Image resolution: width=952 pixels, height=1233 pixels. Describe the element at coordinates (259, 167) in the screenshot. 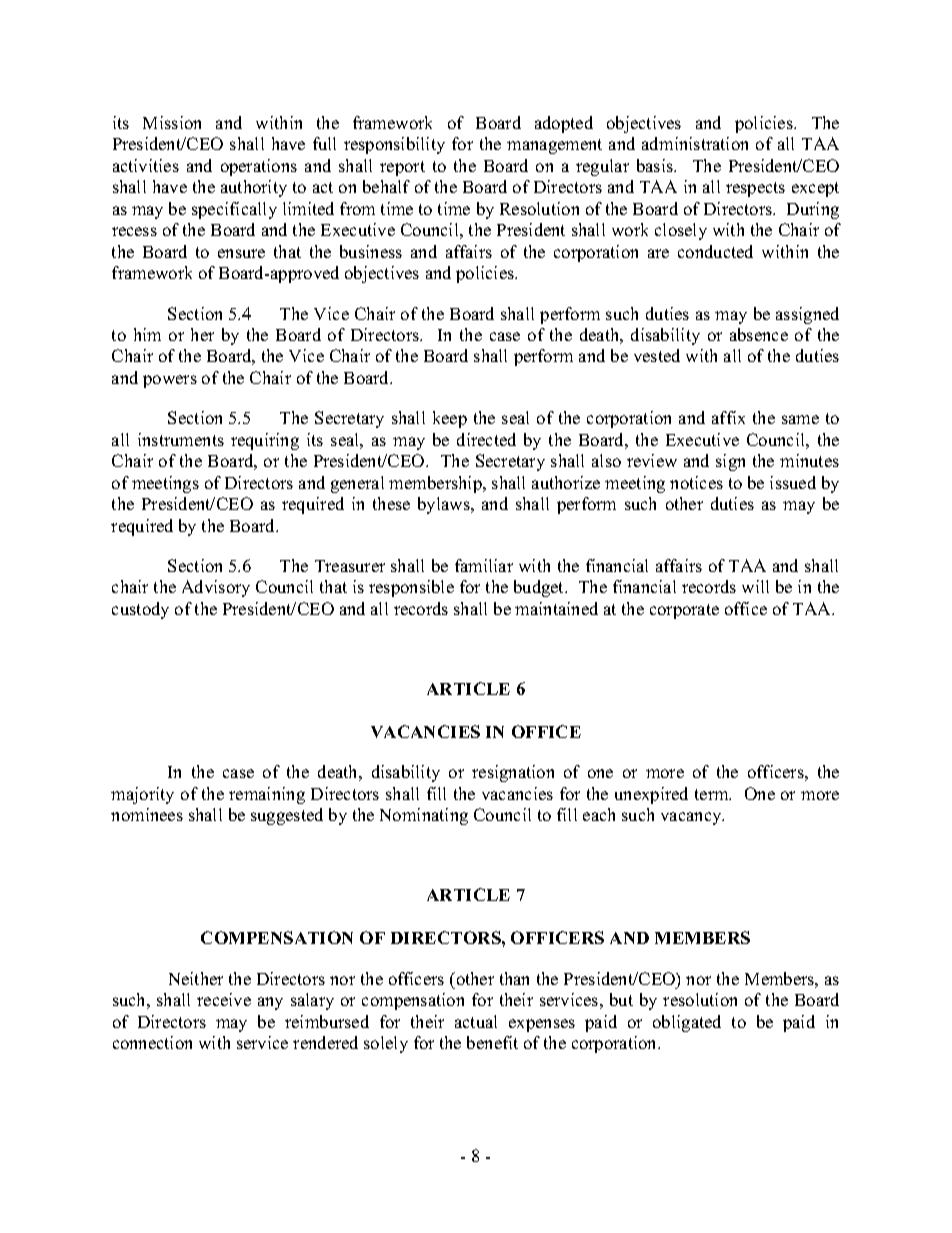

I see `operations` at that location.
